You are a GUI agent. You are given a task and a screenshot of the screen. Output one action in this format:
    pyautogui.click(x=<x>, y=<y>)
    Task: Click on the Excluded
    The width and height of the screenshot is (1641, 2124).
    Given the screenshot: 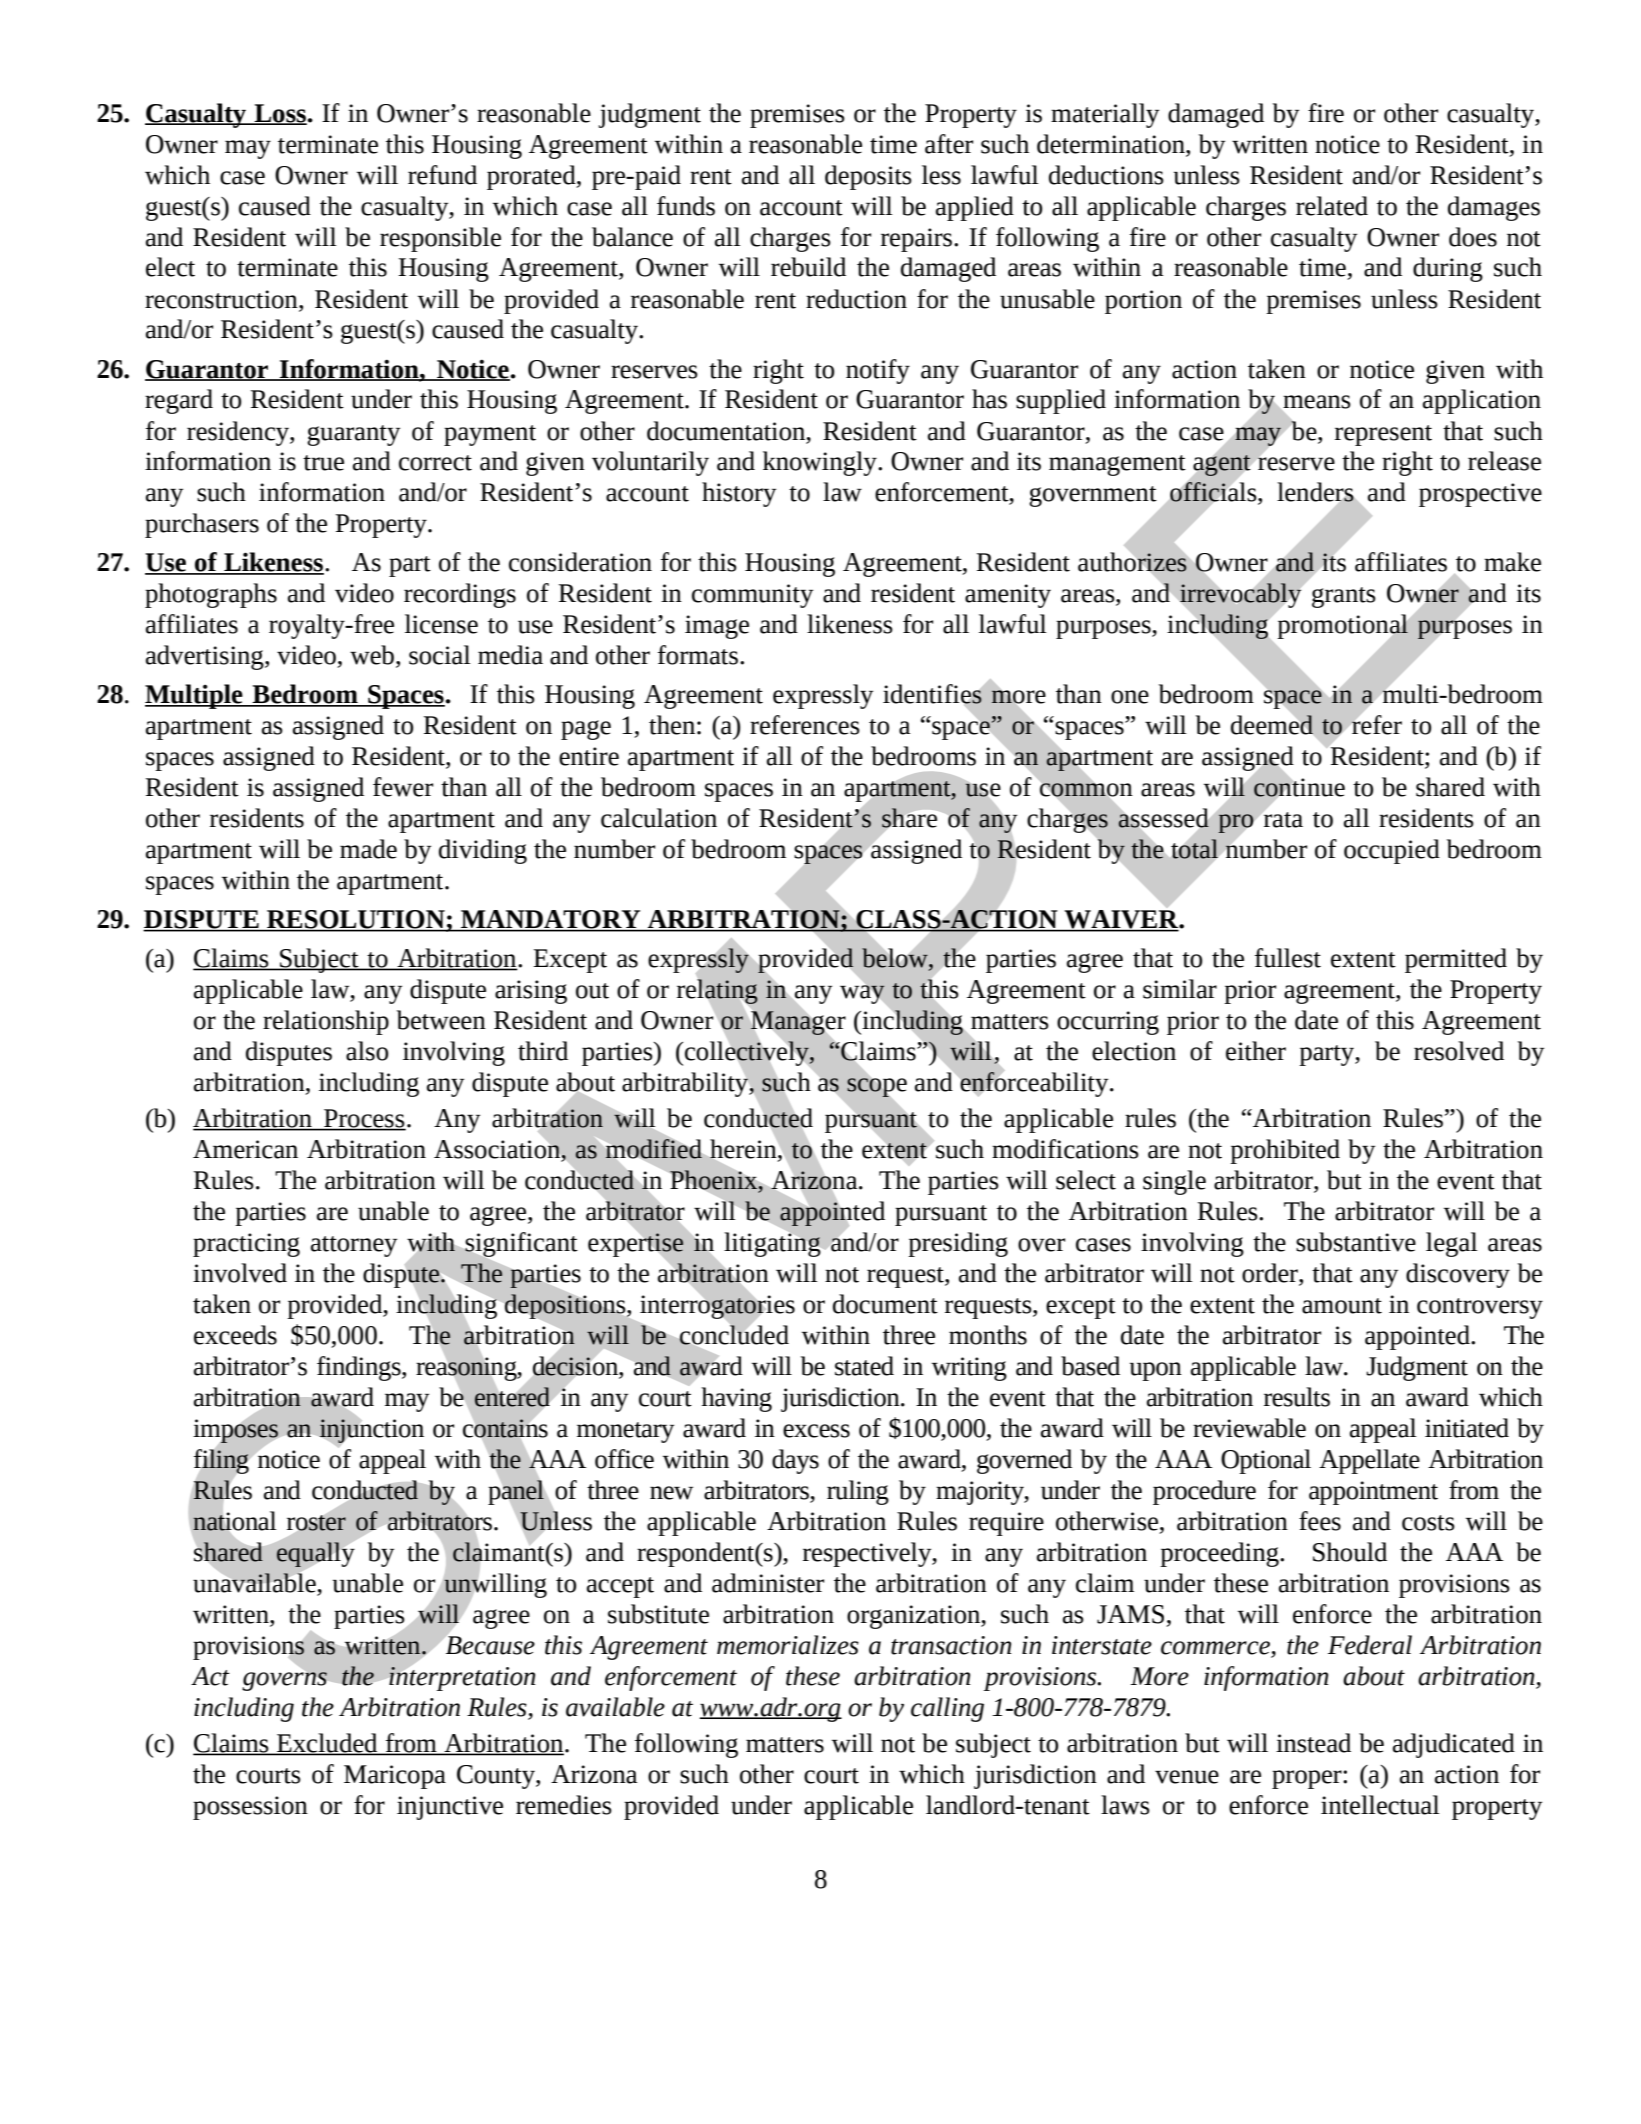 What is the action you would take?
    pyautogui.click(x=327, y=1744)
